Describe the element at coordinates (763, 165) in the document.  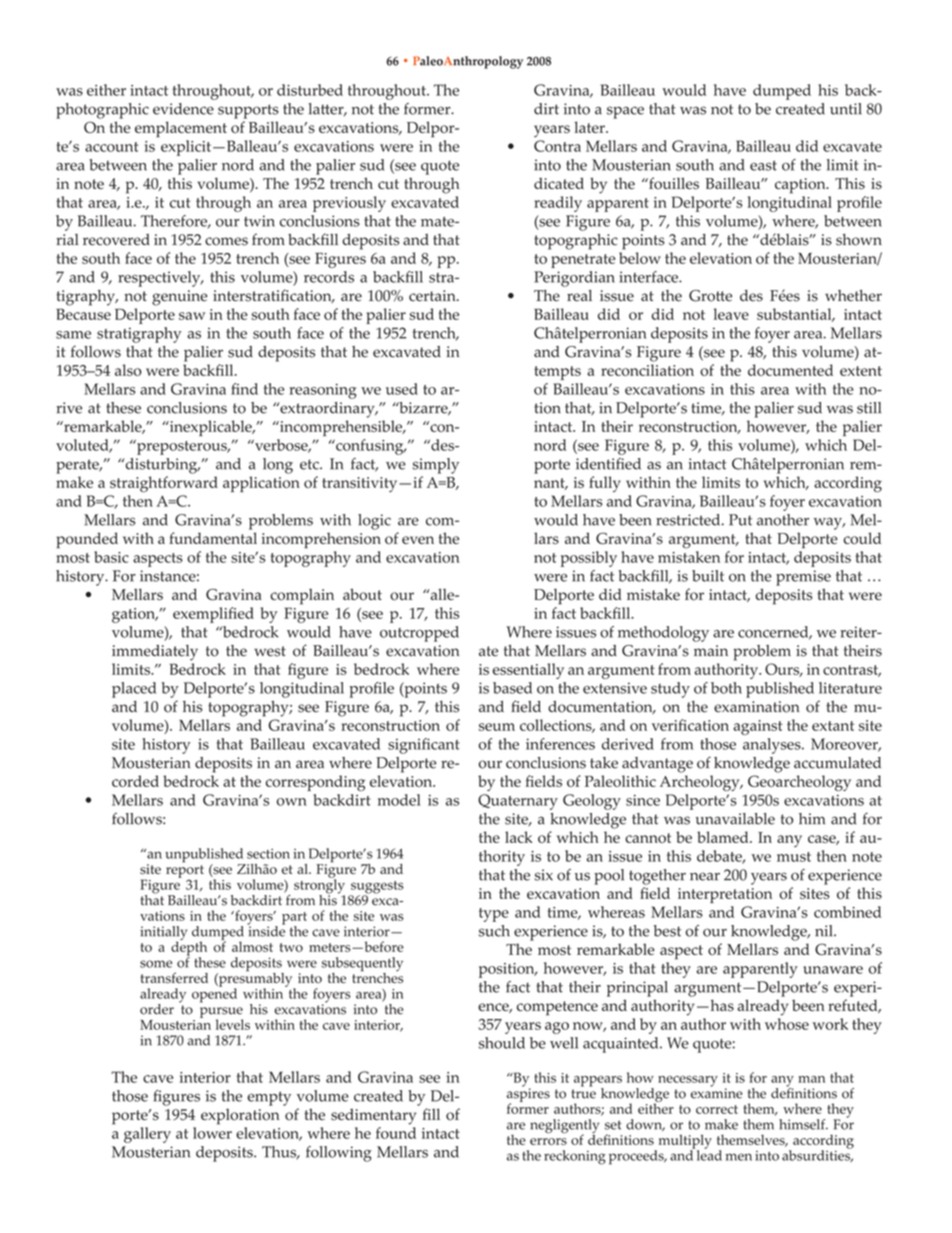
I see `east` at that location.
